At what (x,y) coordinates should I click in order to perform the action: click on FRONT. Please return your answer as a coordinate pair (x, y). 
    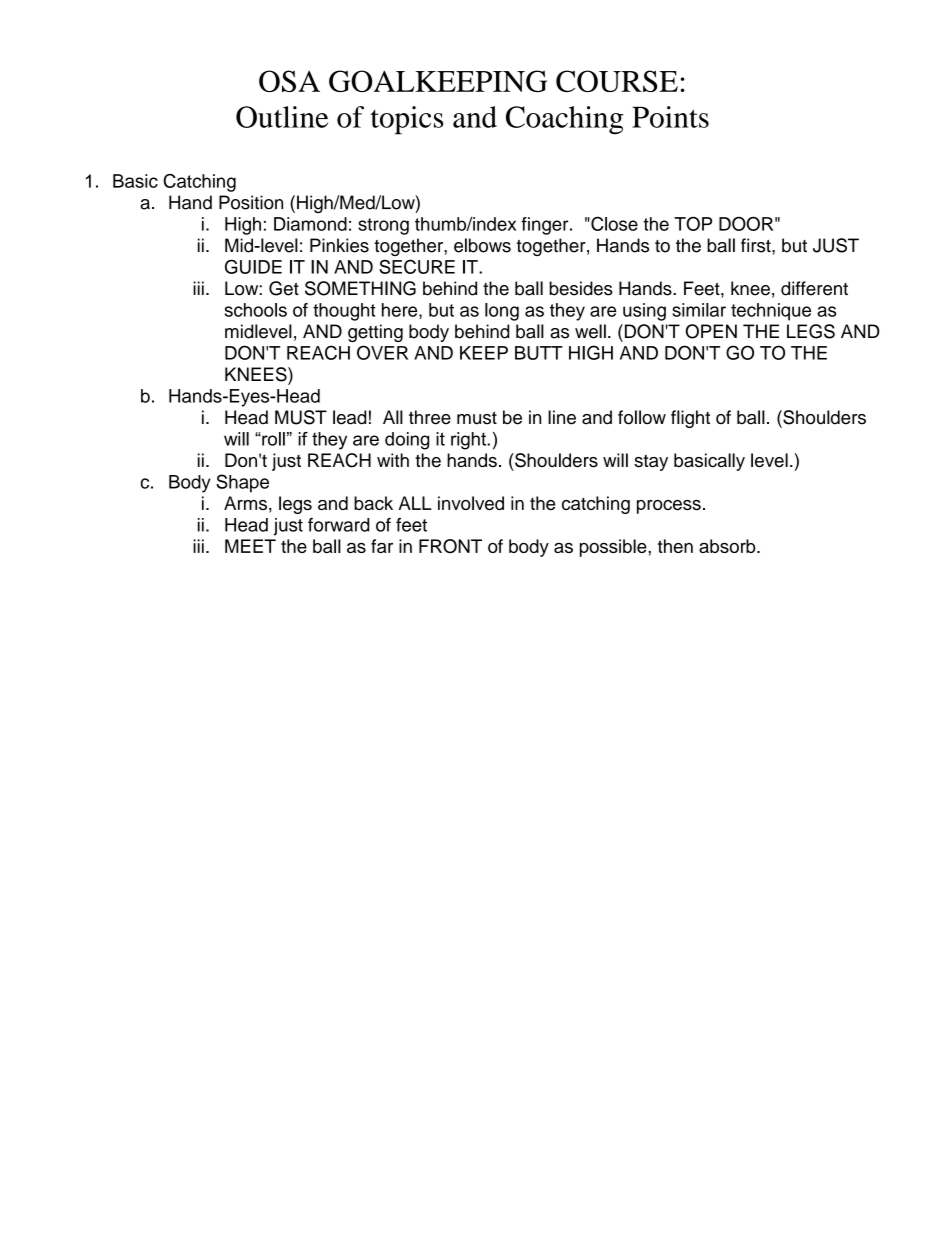
    Looking at the image, I should click on (450, 546).
